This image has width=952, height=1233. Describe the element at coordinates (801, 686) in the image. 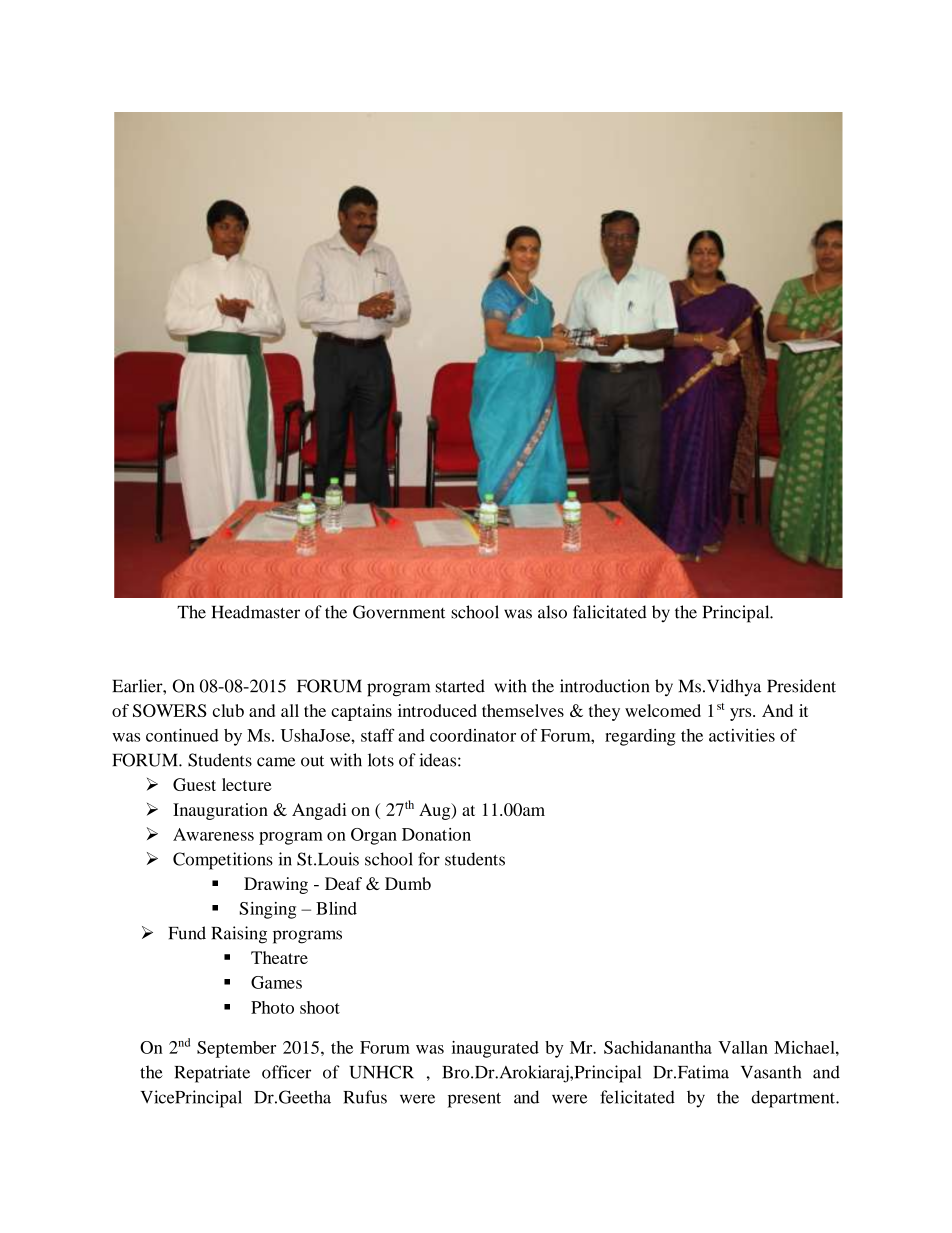

I see `President` at that location.
